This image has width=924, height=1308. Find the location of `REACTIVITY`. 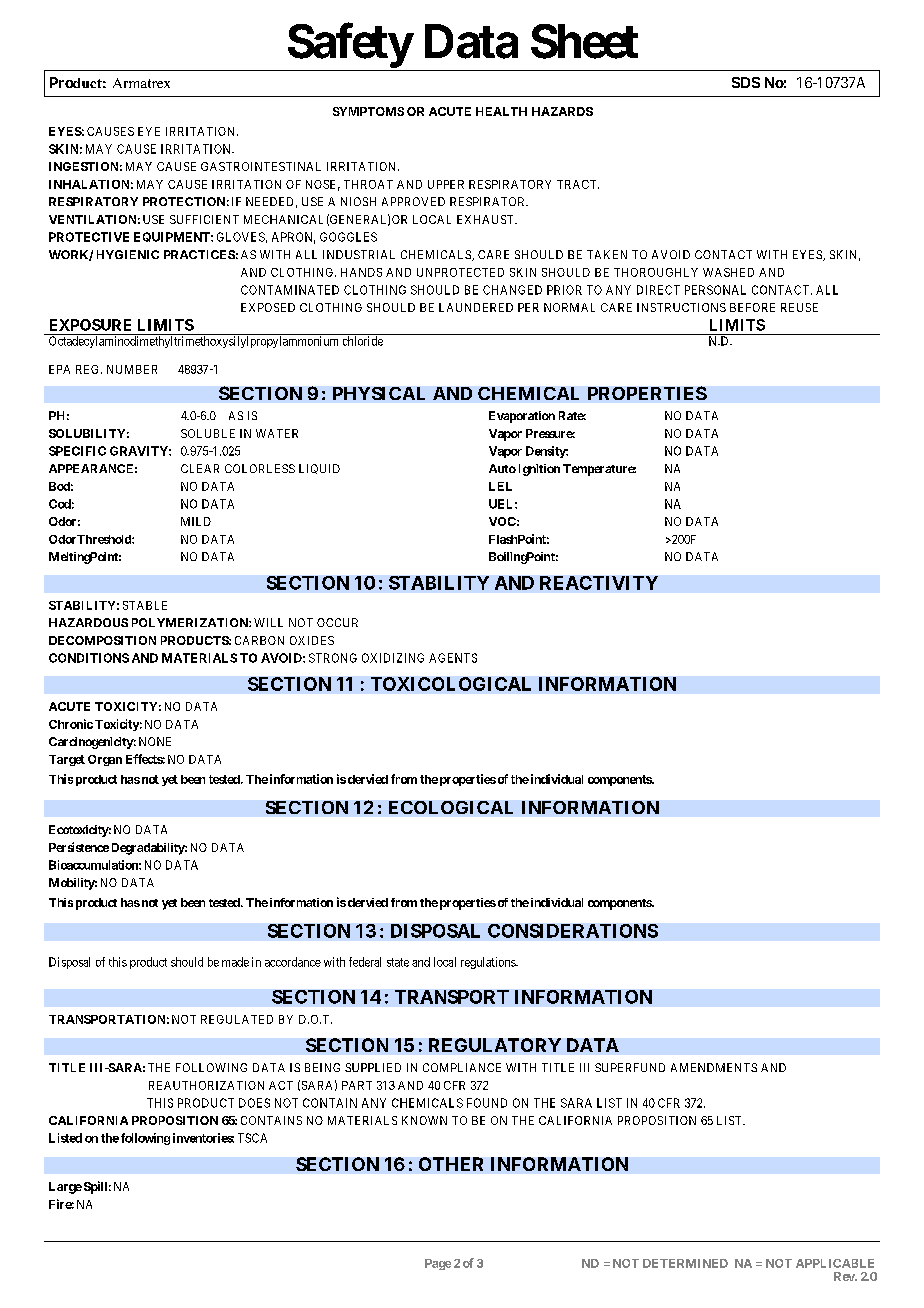

REACTIVITY is located at coordinates (599, 583).
